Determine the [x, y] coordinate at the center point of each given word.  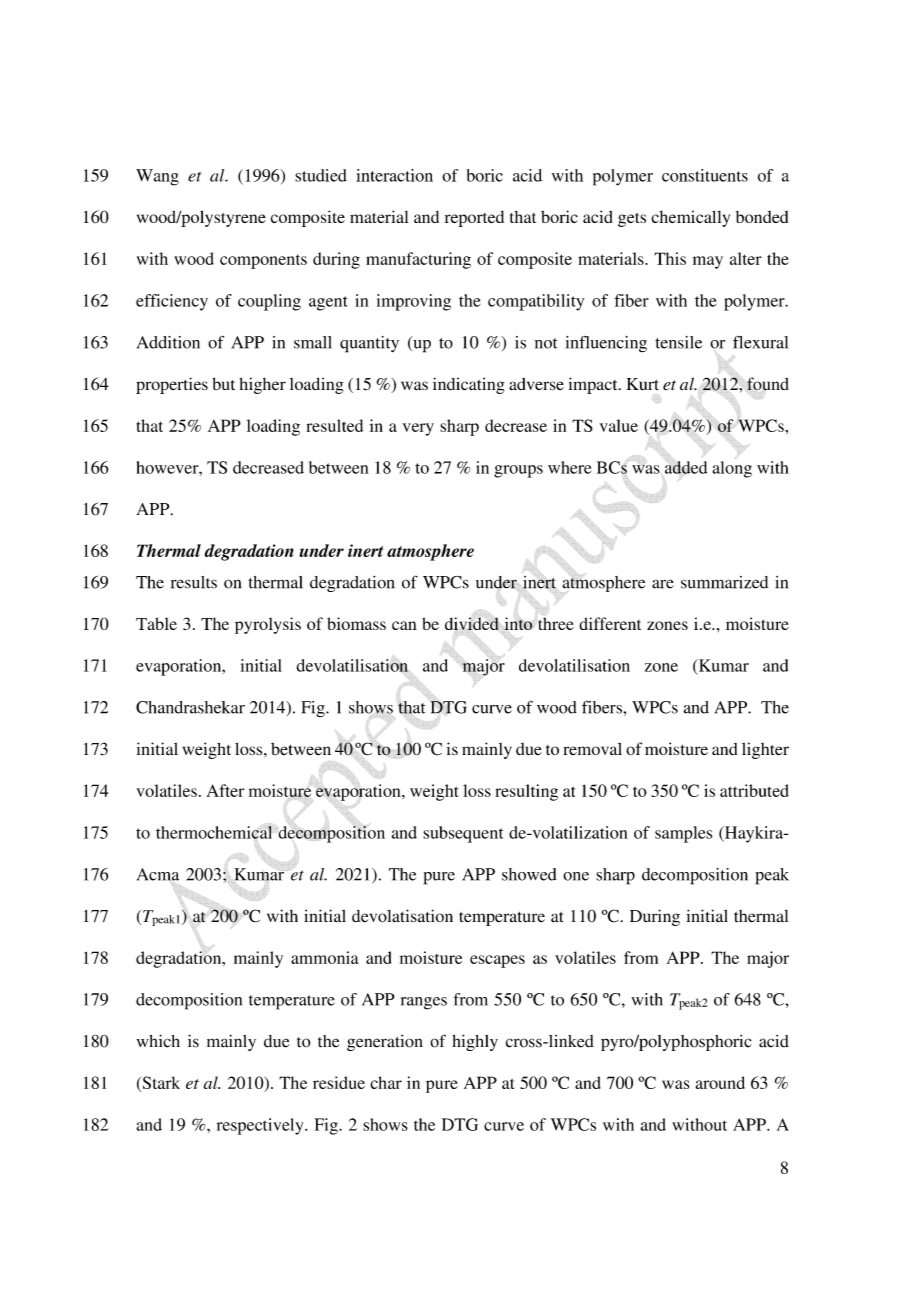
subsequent [463, 834]
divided [472, 623]
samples [684, 834]
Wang [157, 177]
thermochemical [214, 832]
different [610, 623]
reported [474, 219]
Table [156, 623]
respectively [261, 1126]
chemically [690, 218]
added [686, 467]
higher [262, 385]
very [418, 429]
